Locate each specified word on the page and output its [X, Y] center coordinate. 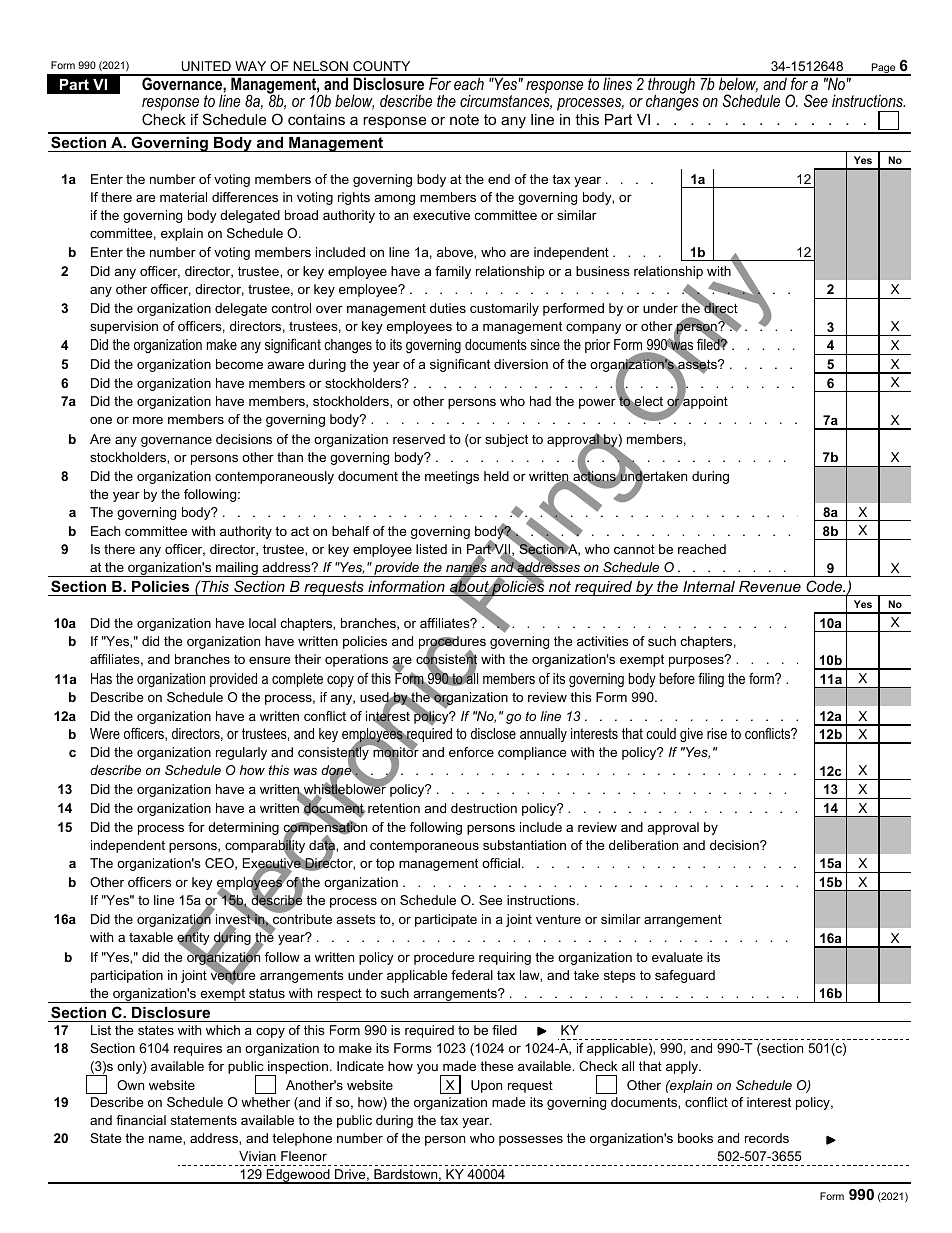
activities [603, 641]
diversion [521, 364]
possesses [531, 1140]
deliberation [643, 845]
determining [243, 828]
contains [316, 119]
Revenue [770, 586]
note [464, 119]
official [501, 863]
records [767, 1138]
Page [883, 69]
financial [141, 1120]
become [239, 364]
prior [597, 346]
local [262, 623]
